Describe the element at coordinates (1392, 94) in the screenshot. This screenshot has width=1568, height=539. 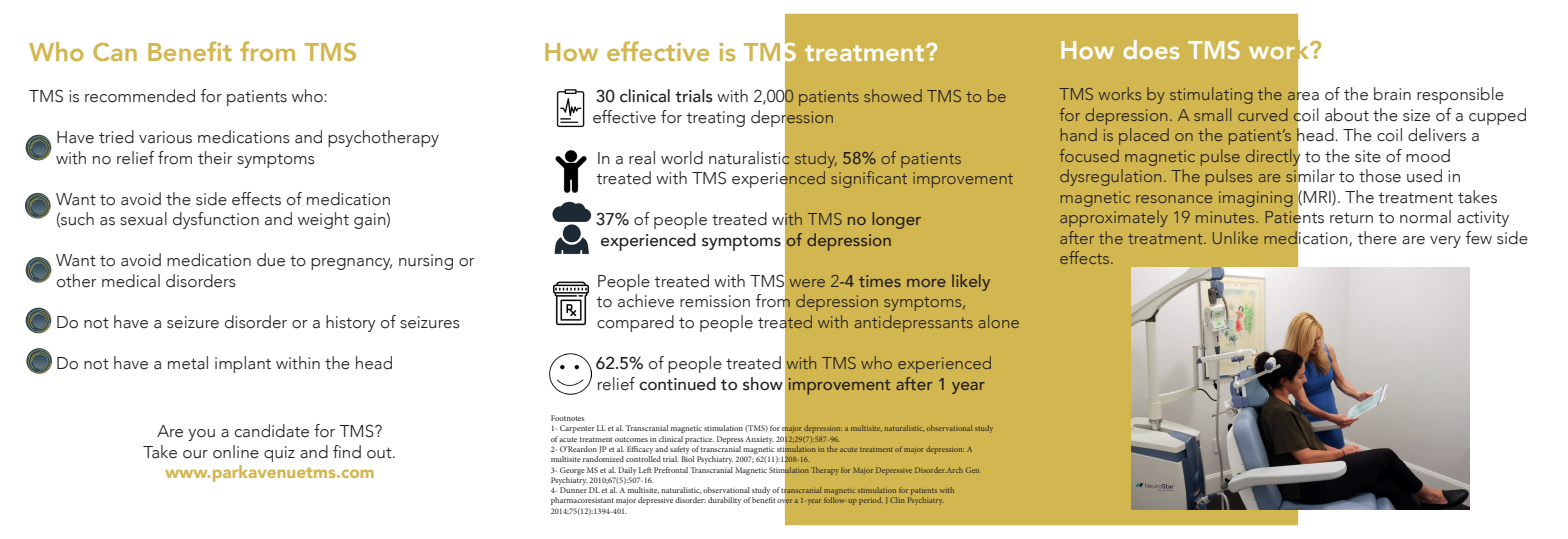
I see `brain` at that location.
